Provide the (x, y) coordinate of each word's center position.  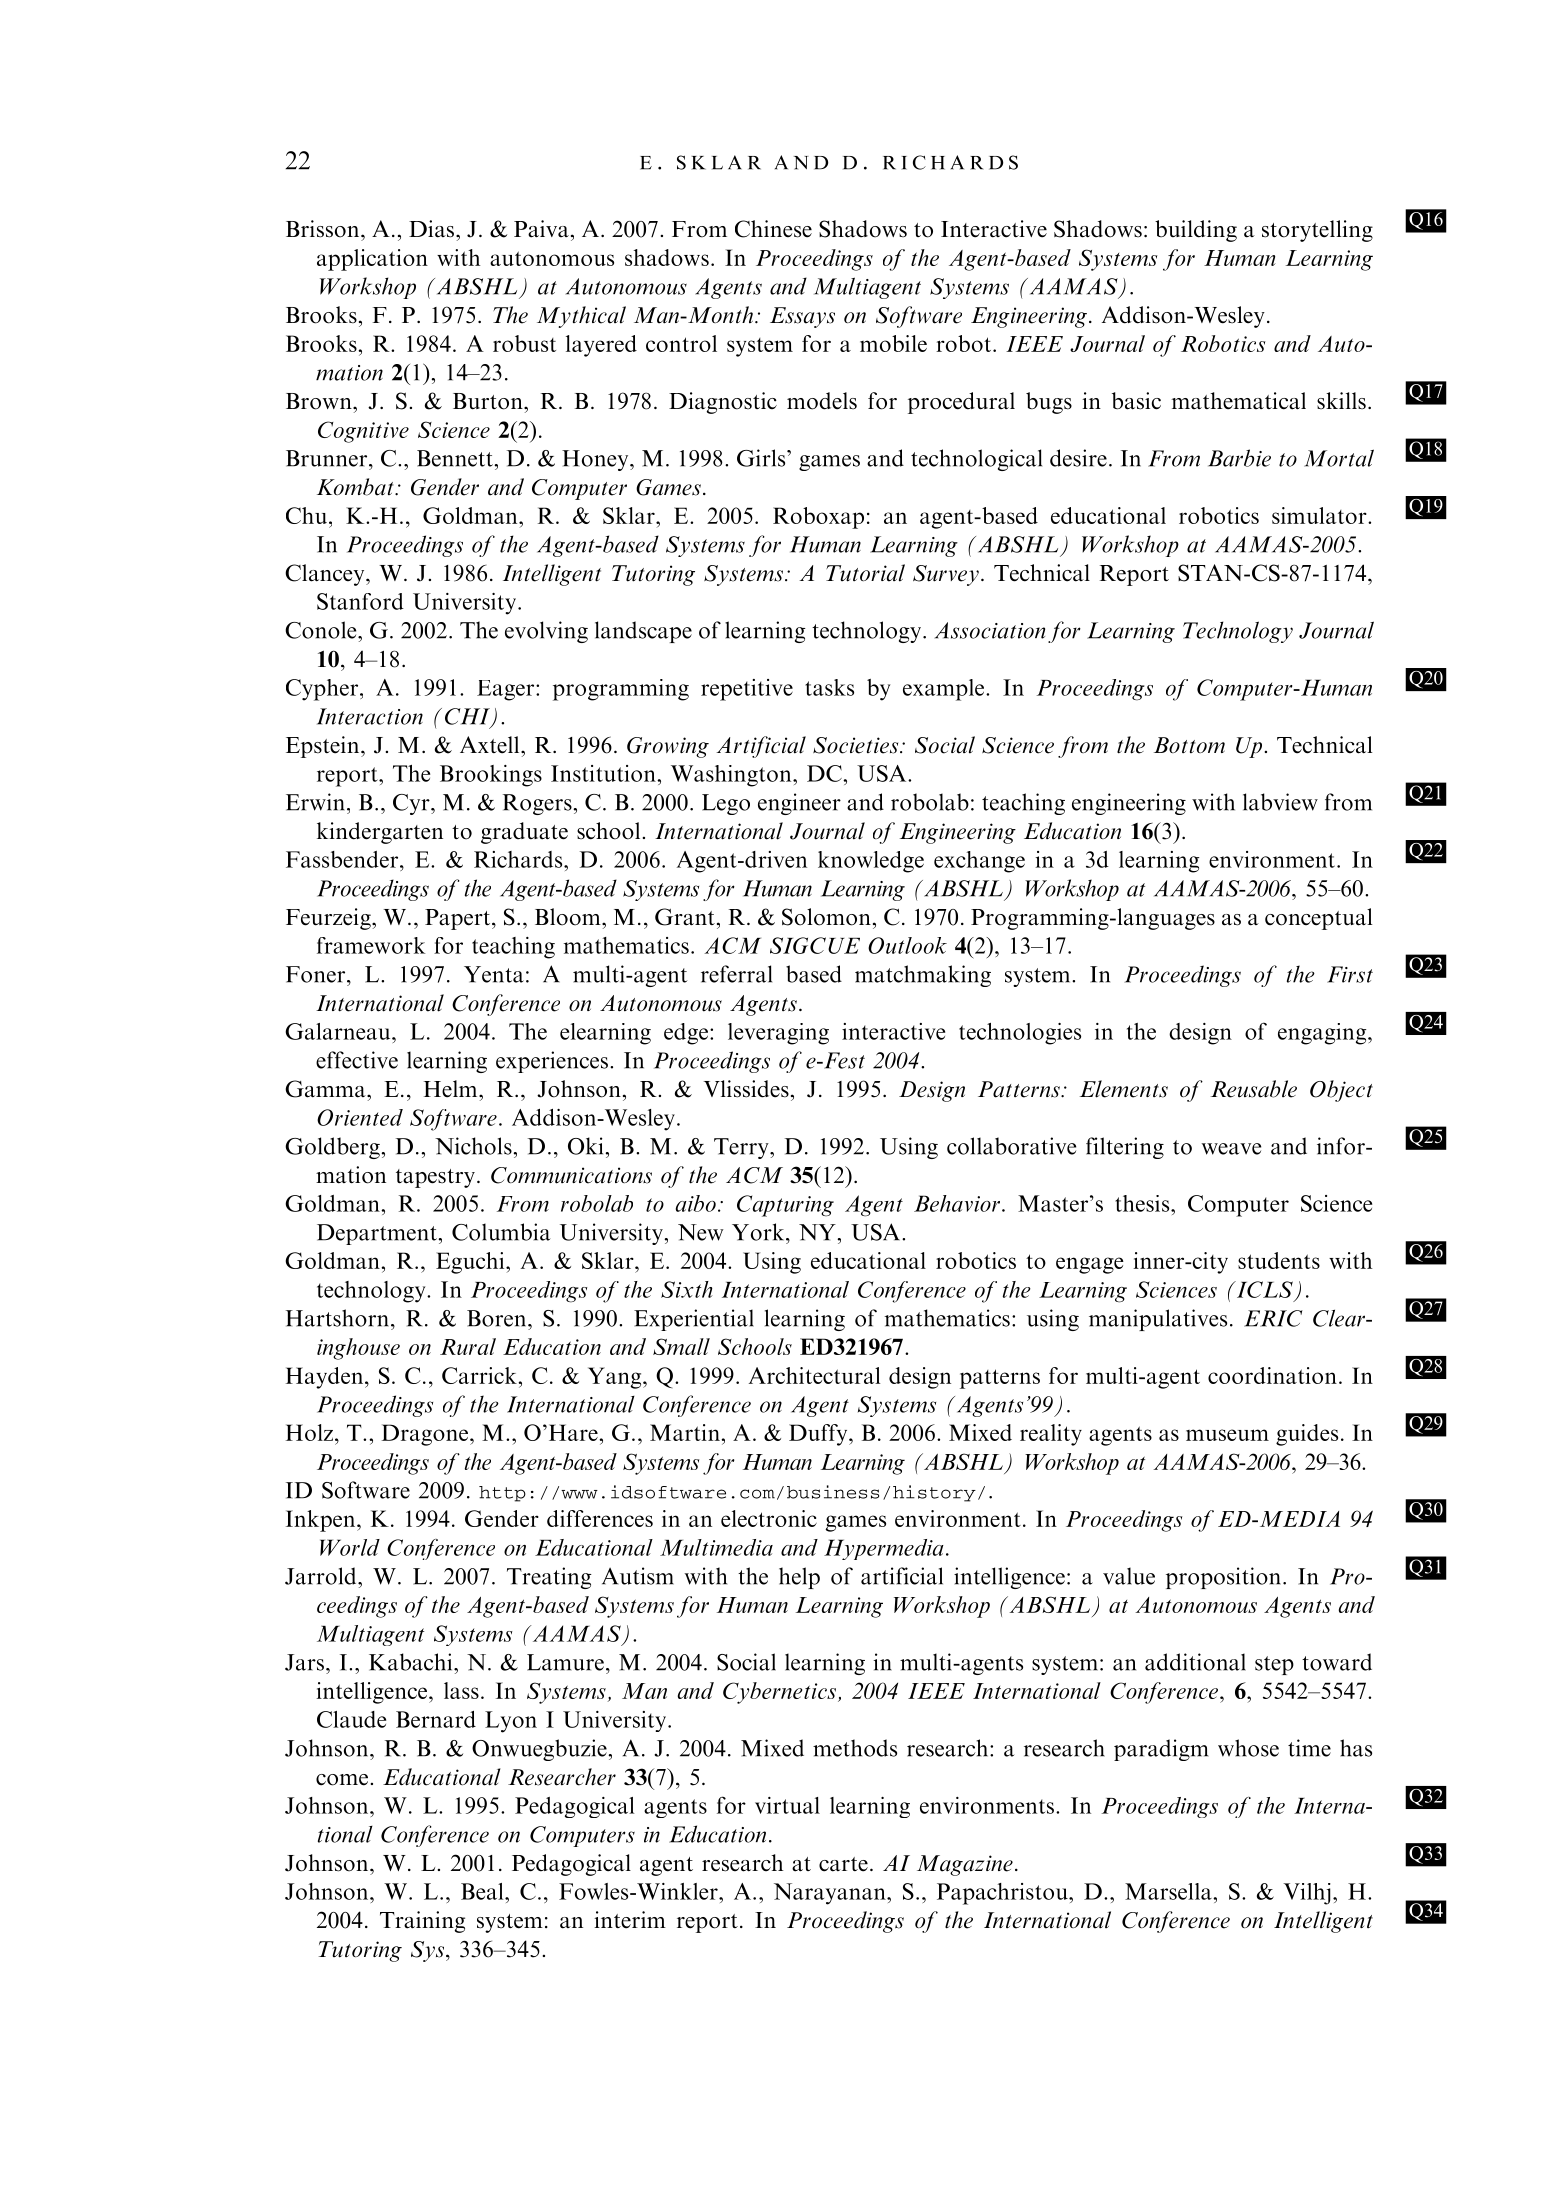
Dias (431, 229)
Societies (857, 745)
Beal (483, 1891)
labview (1280, 802)
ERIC (1273, 1318)
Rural (468, 1346)
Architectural (814, 1375)
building (1196, 231)
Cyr (412, 804)
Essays (802, 317)
